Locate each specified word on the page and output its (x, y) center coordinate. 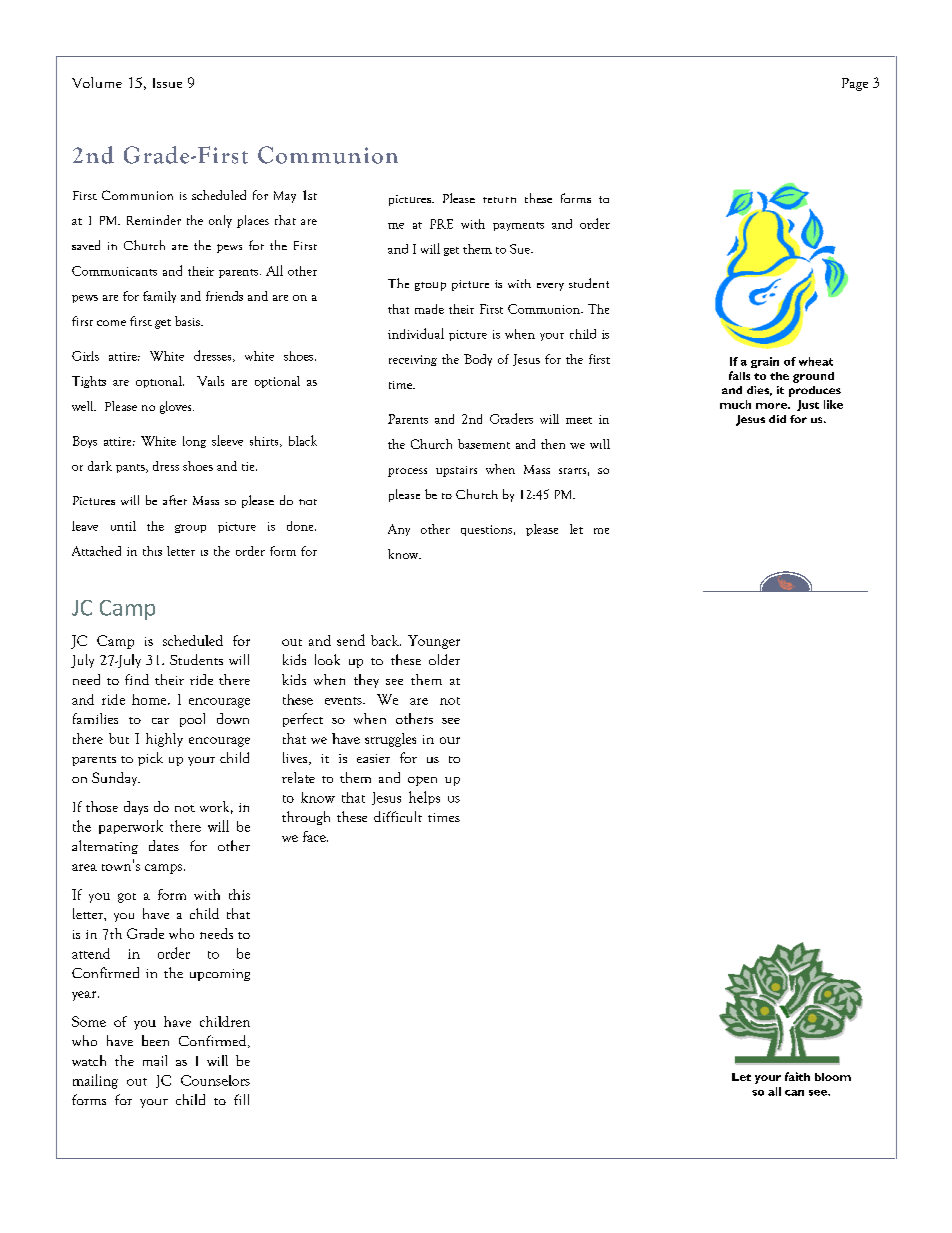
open (422, 781)
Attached (96, 551)
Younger (434, 642)
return (499, 200)
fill (241, 1099)
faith (797, 1076)
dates (164, 845)
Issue (167, 83)
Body (478, 360)
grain (765, 362)
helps (424, 798)
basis (188, 321)
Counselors (215, 1080)
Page (855, 84)
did (777, 419)
